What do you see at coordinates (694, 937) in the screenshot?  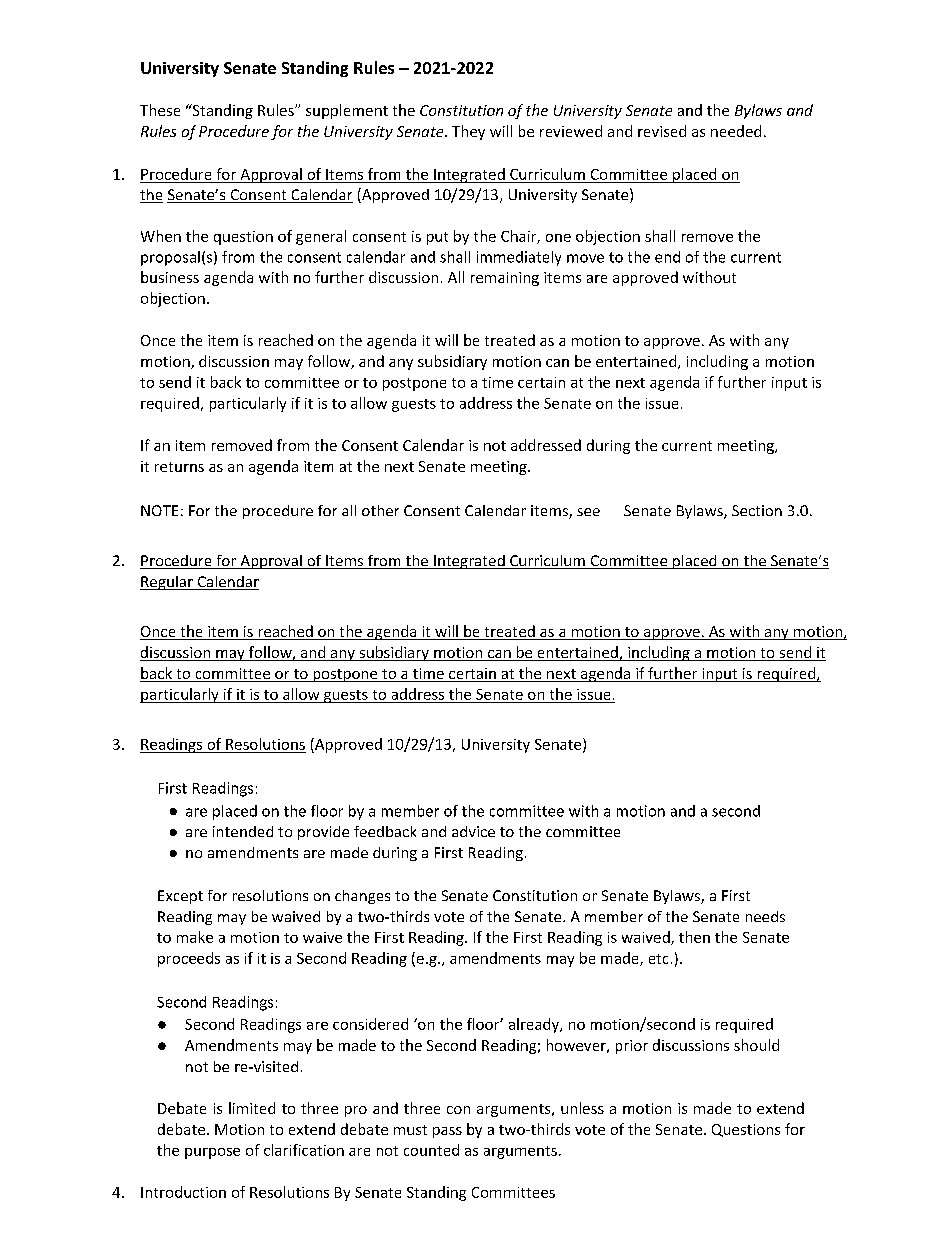 I see `then` at bounding box center [694, 937].
